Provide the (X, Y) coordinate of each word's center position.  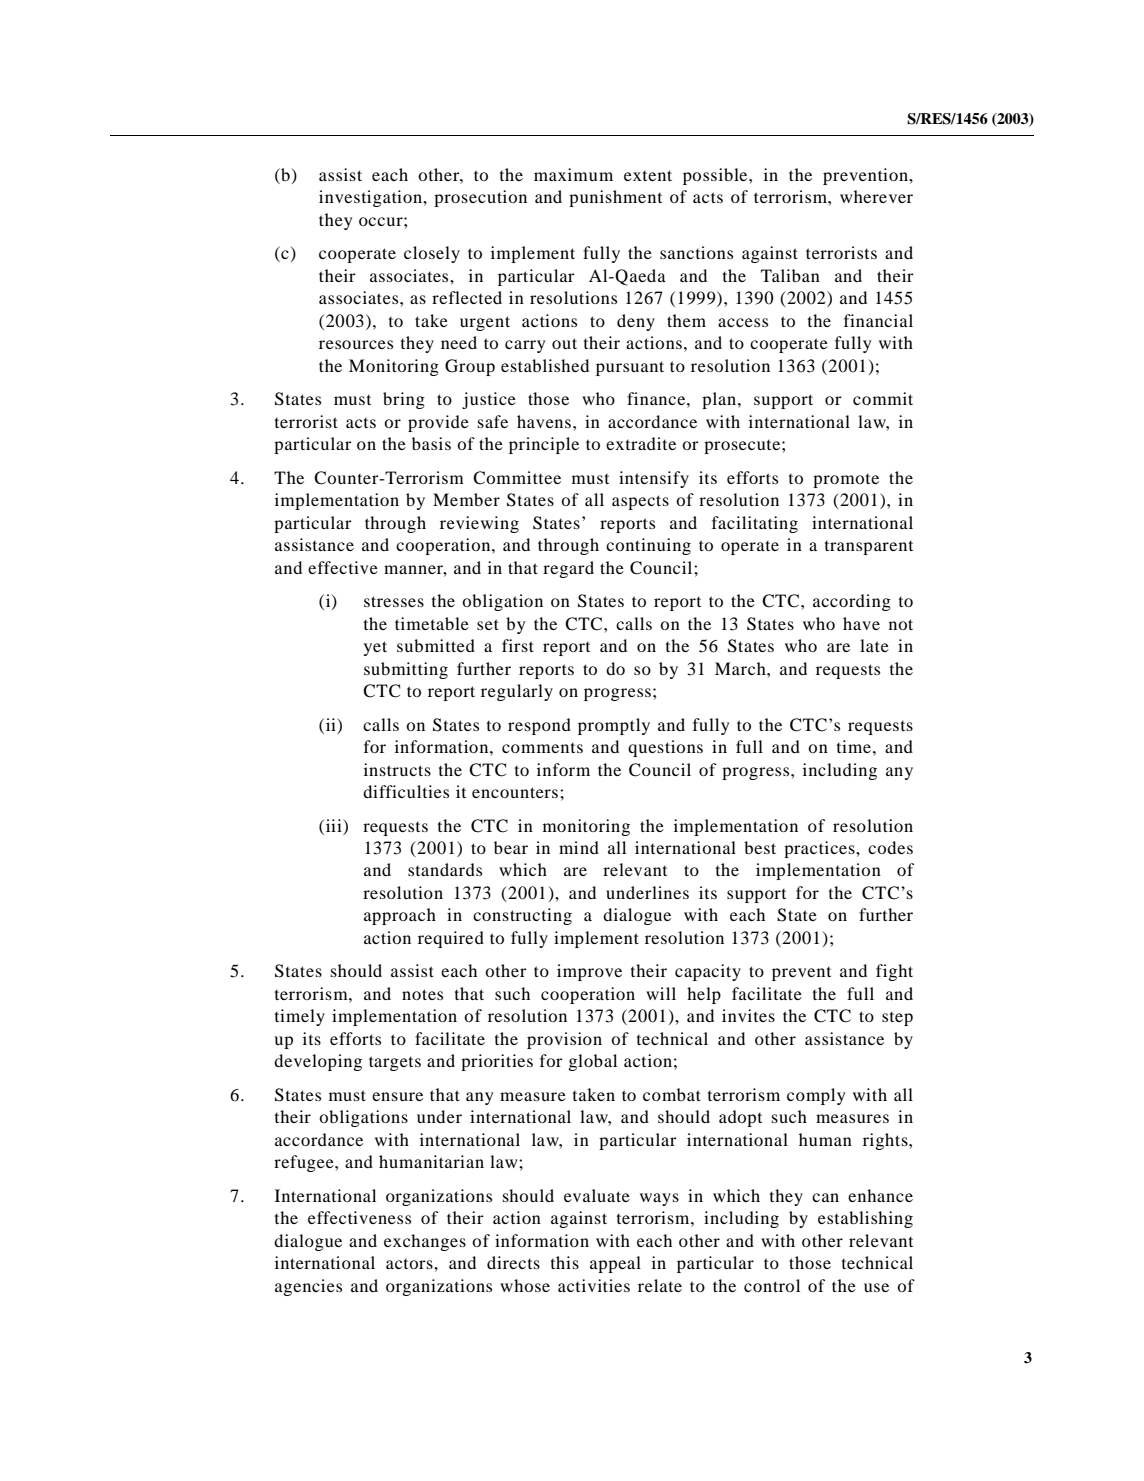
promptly (614, 726)
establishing (865, 1219)
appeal (615, 1264)
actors (410, 1264)
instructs (397, 769)
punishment (615, 198)
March (741, 668)
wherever (876, 196)
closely (432, 254)
